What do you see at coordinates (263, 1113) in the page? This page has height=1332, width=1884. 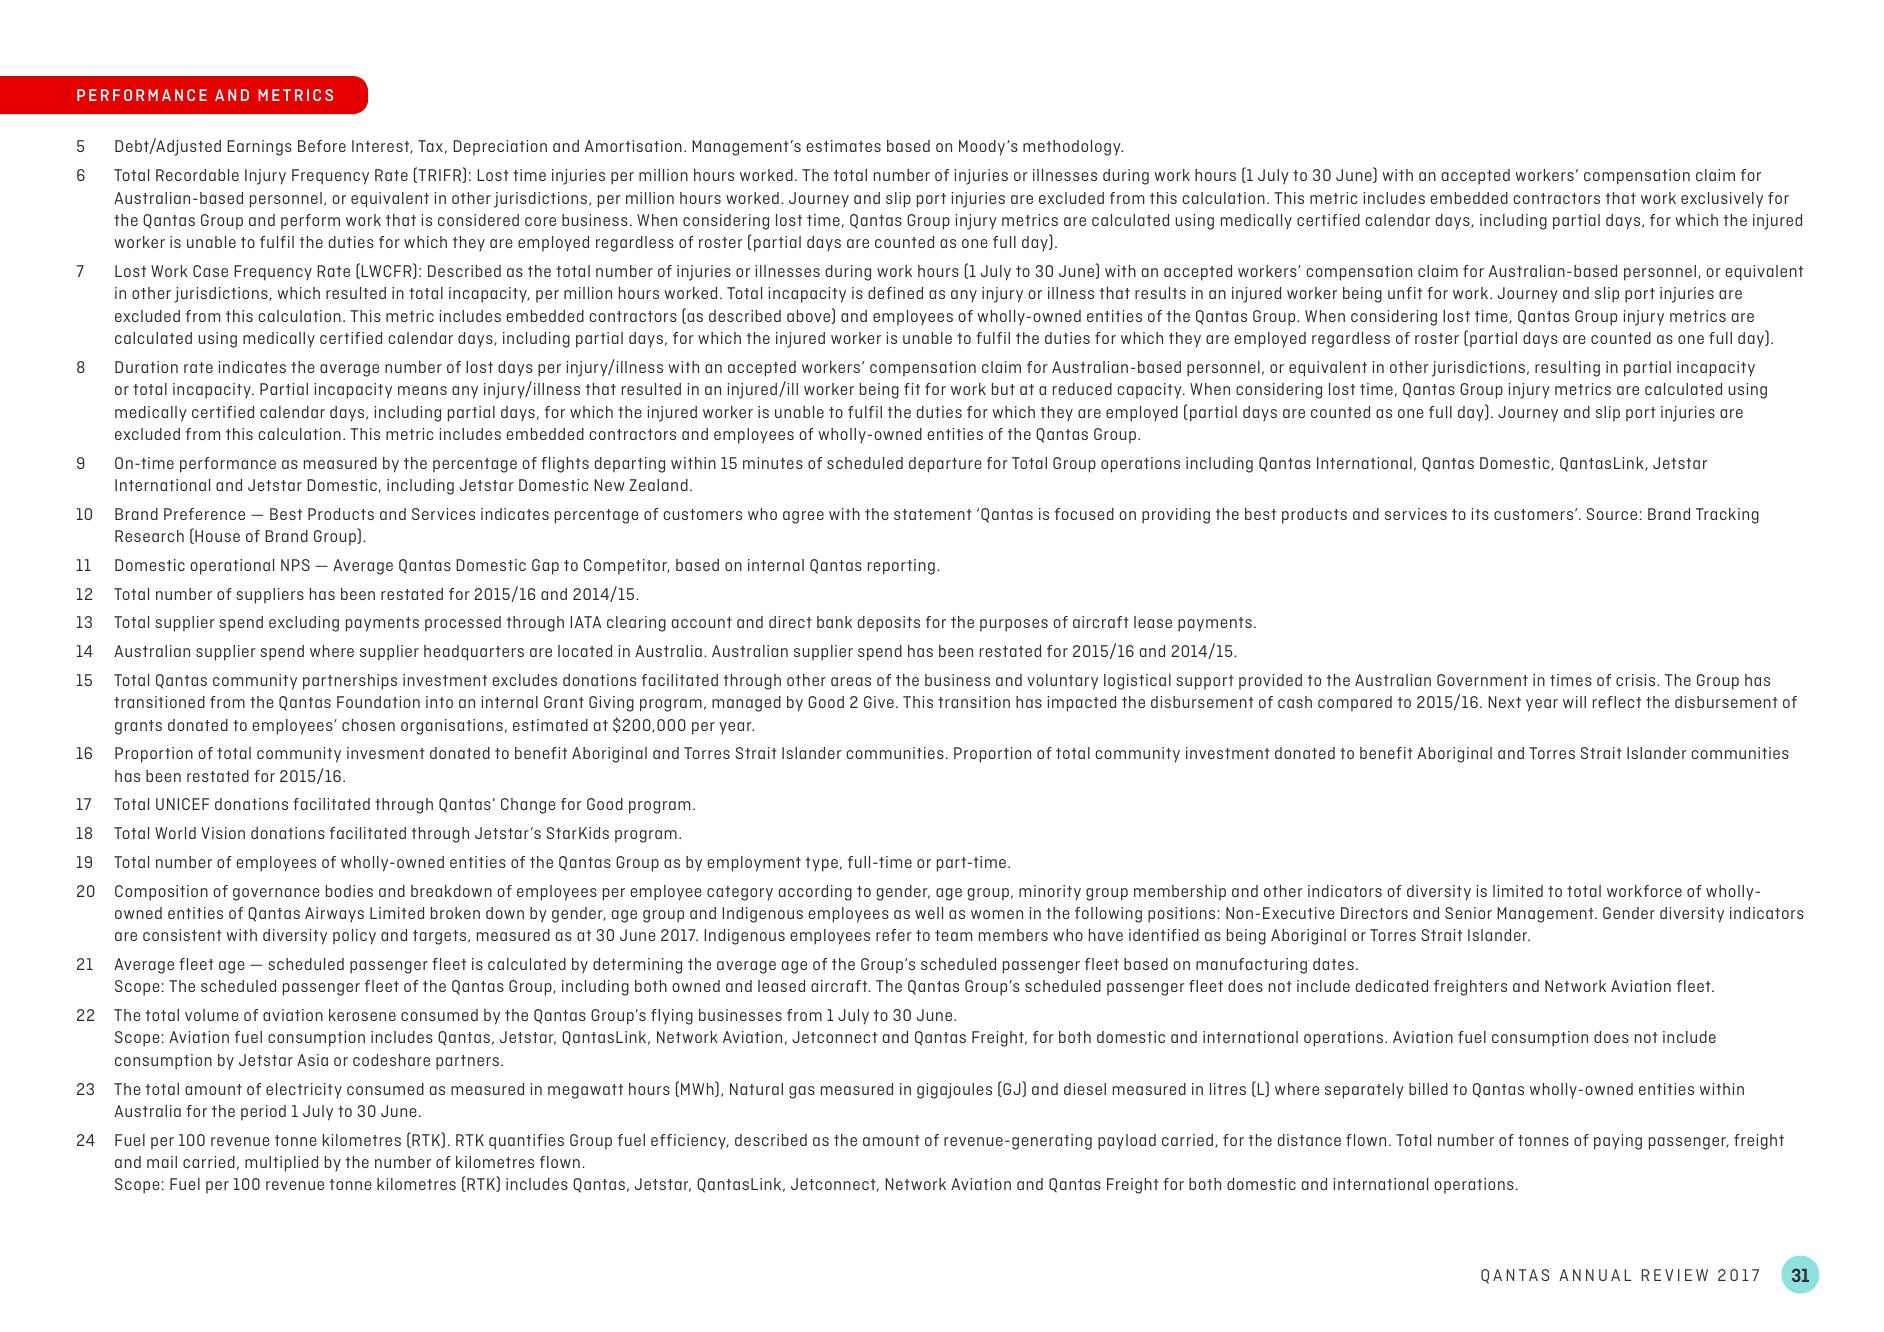 I see `period` at bounding box center [263, 1113].
